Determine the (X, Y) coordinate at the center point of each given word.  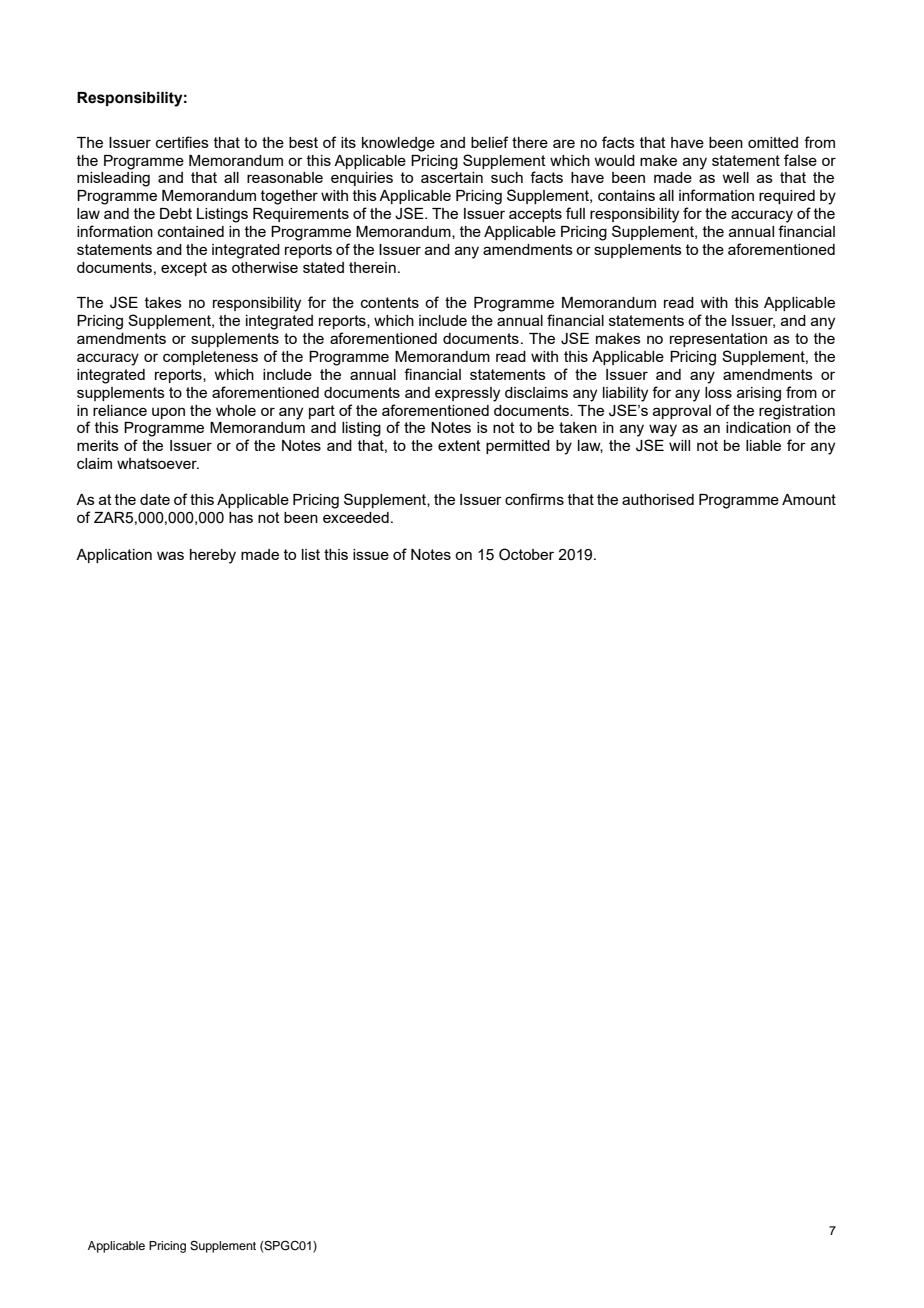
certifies (182, 142)
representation (718, 340)
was (170, 555)
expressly (467, 394)
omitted (773, 142)
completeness (210, 358)
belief (489, 142)
